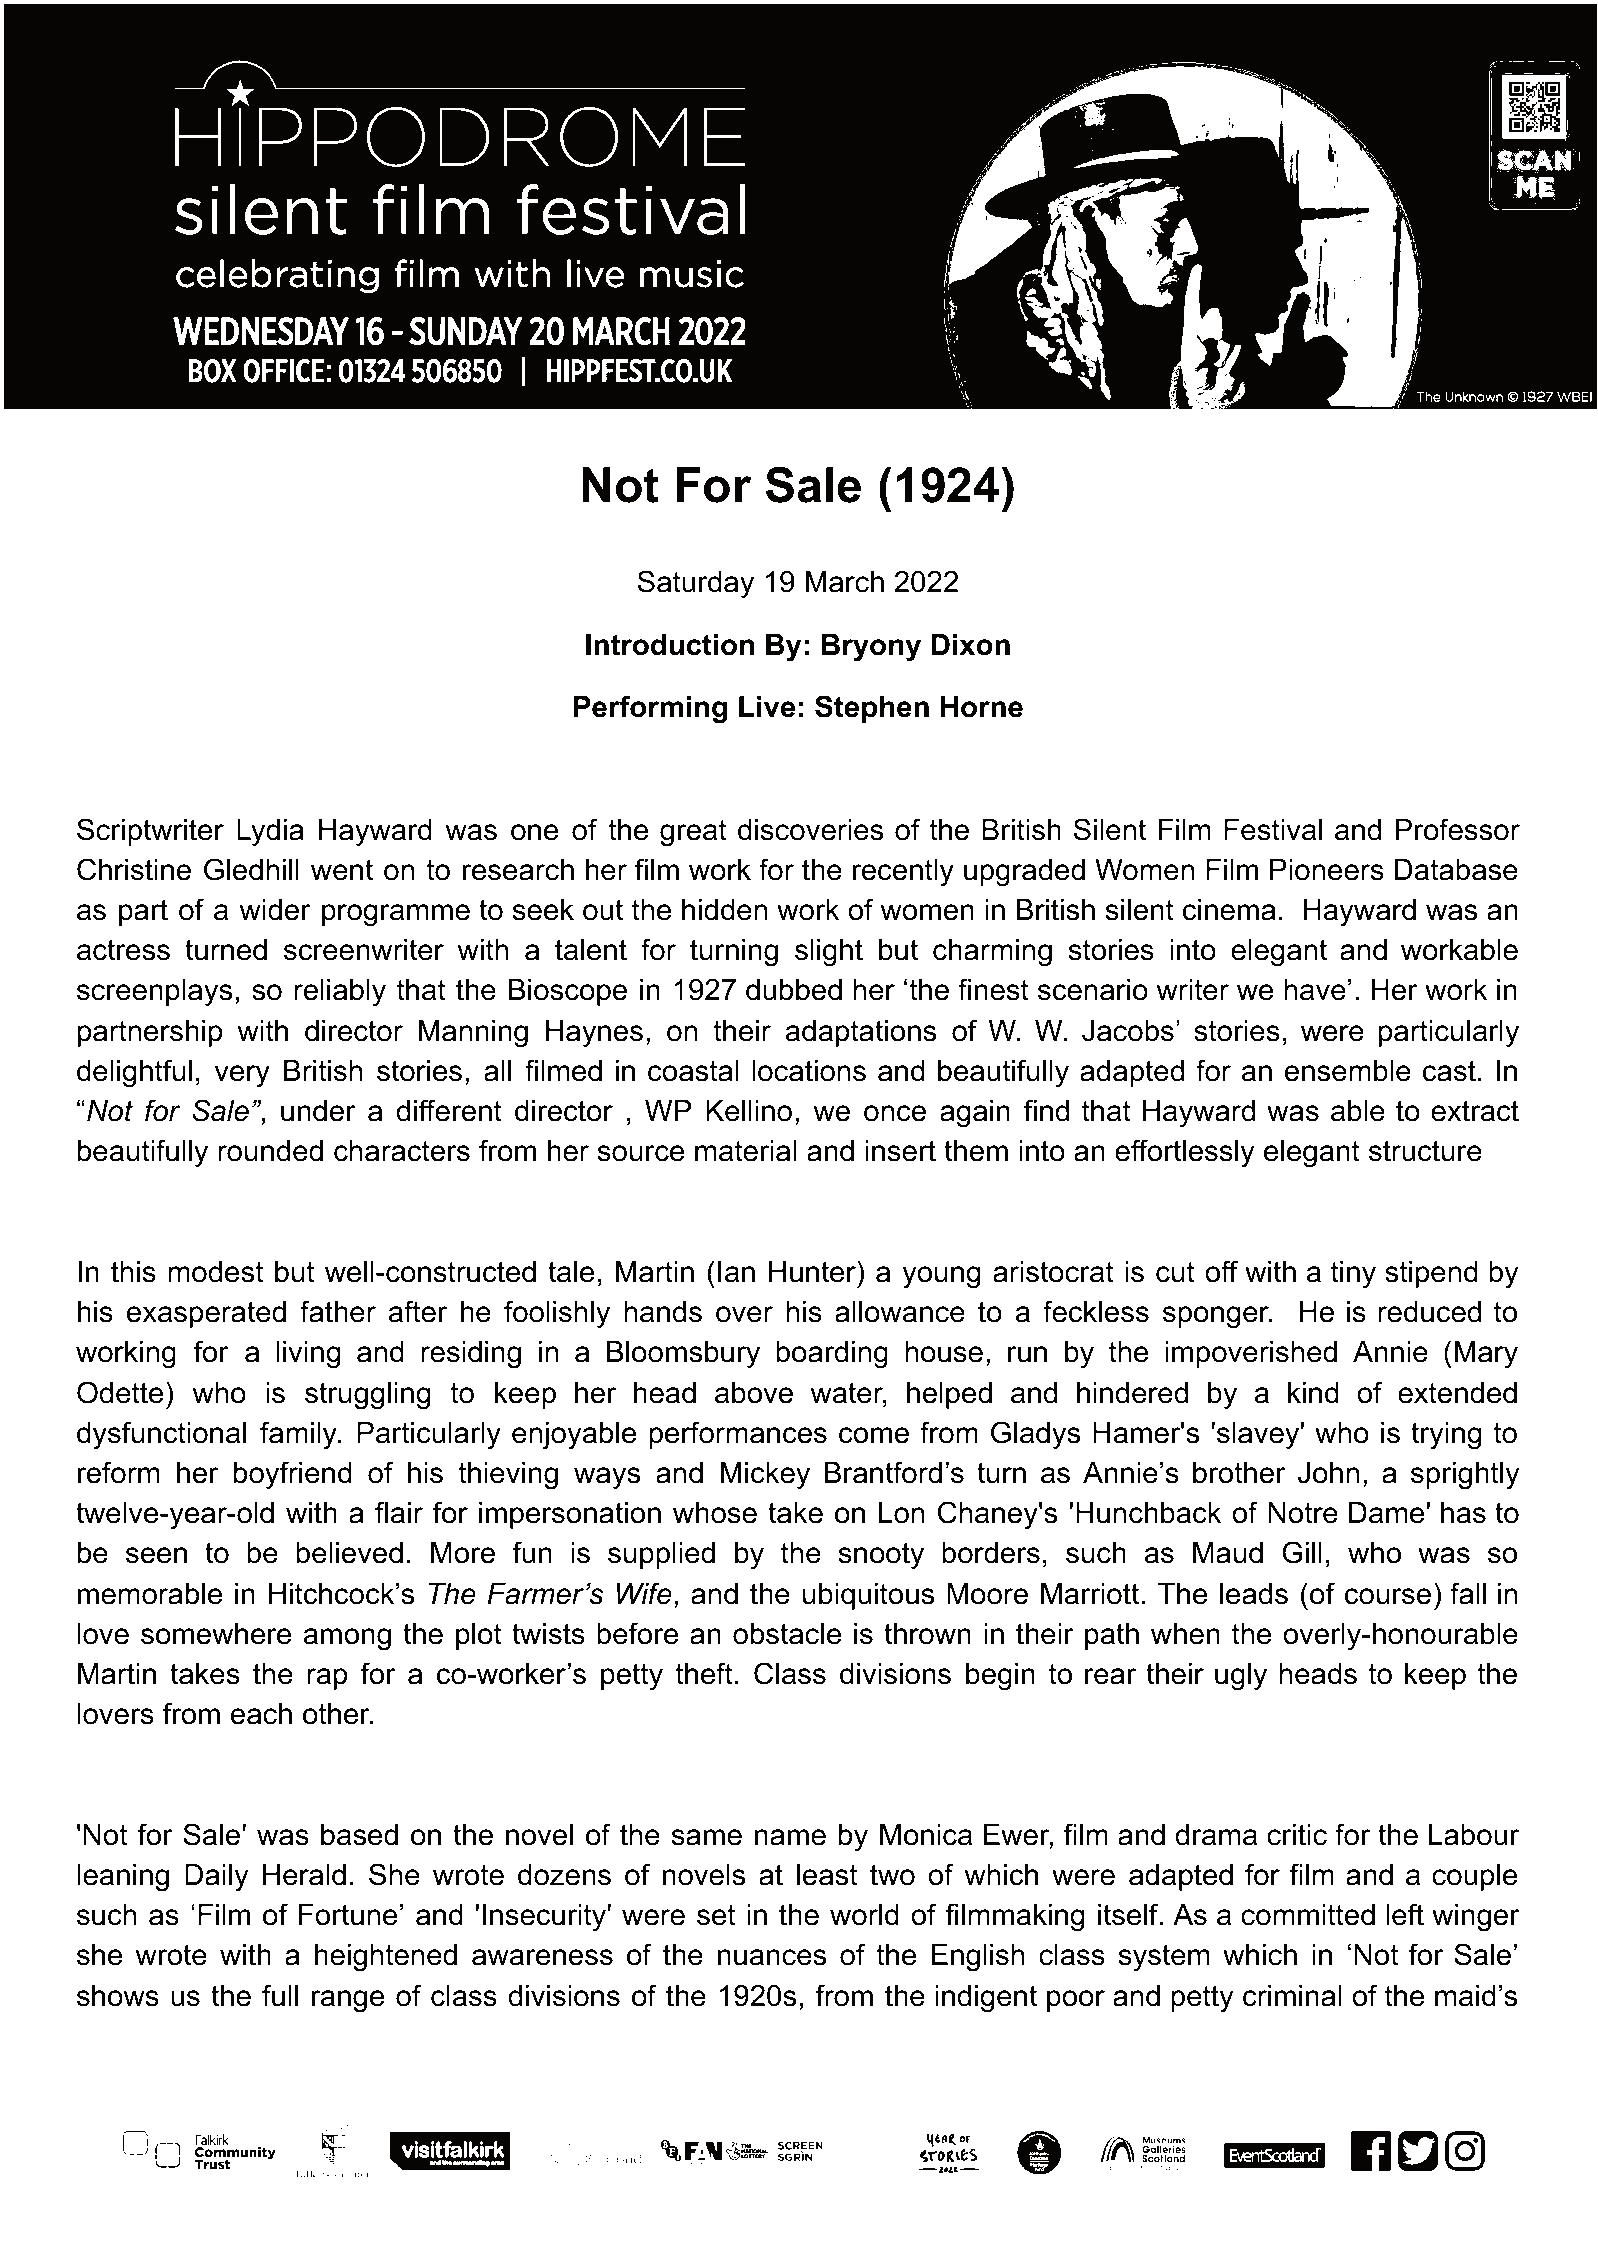 This document has width=1598, height=2257. Describe the element at coordinates (338, 1311) in the document. I see `father` at that location.
